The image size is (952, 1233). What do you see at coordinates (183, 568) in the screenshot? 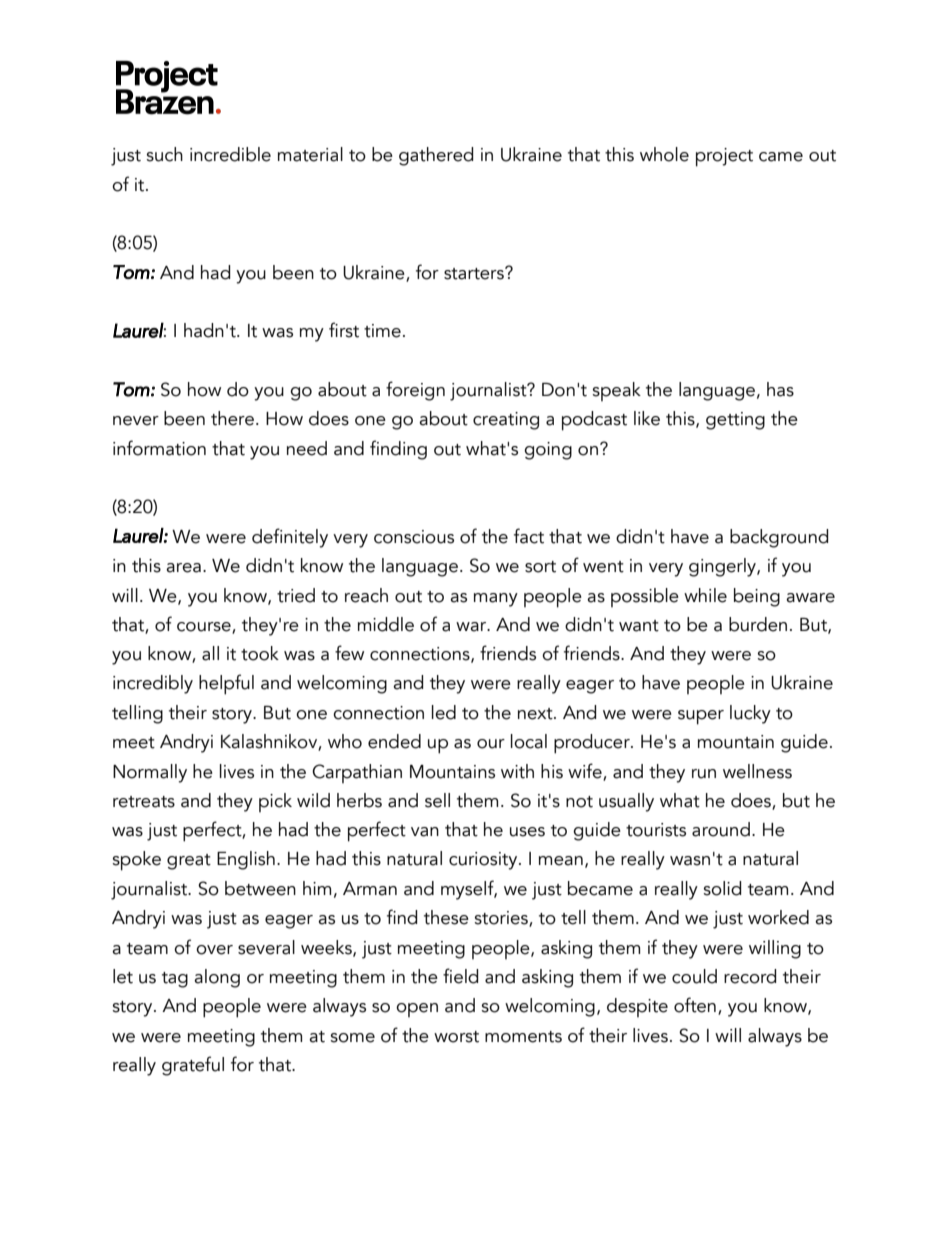
I see `area` at bounding box center [183, 568].
